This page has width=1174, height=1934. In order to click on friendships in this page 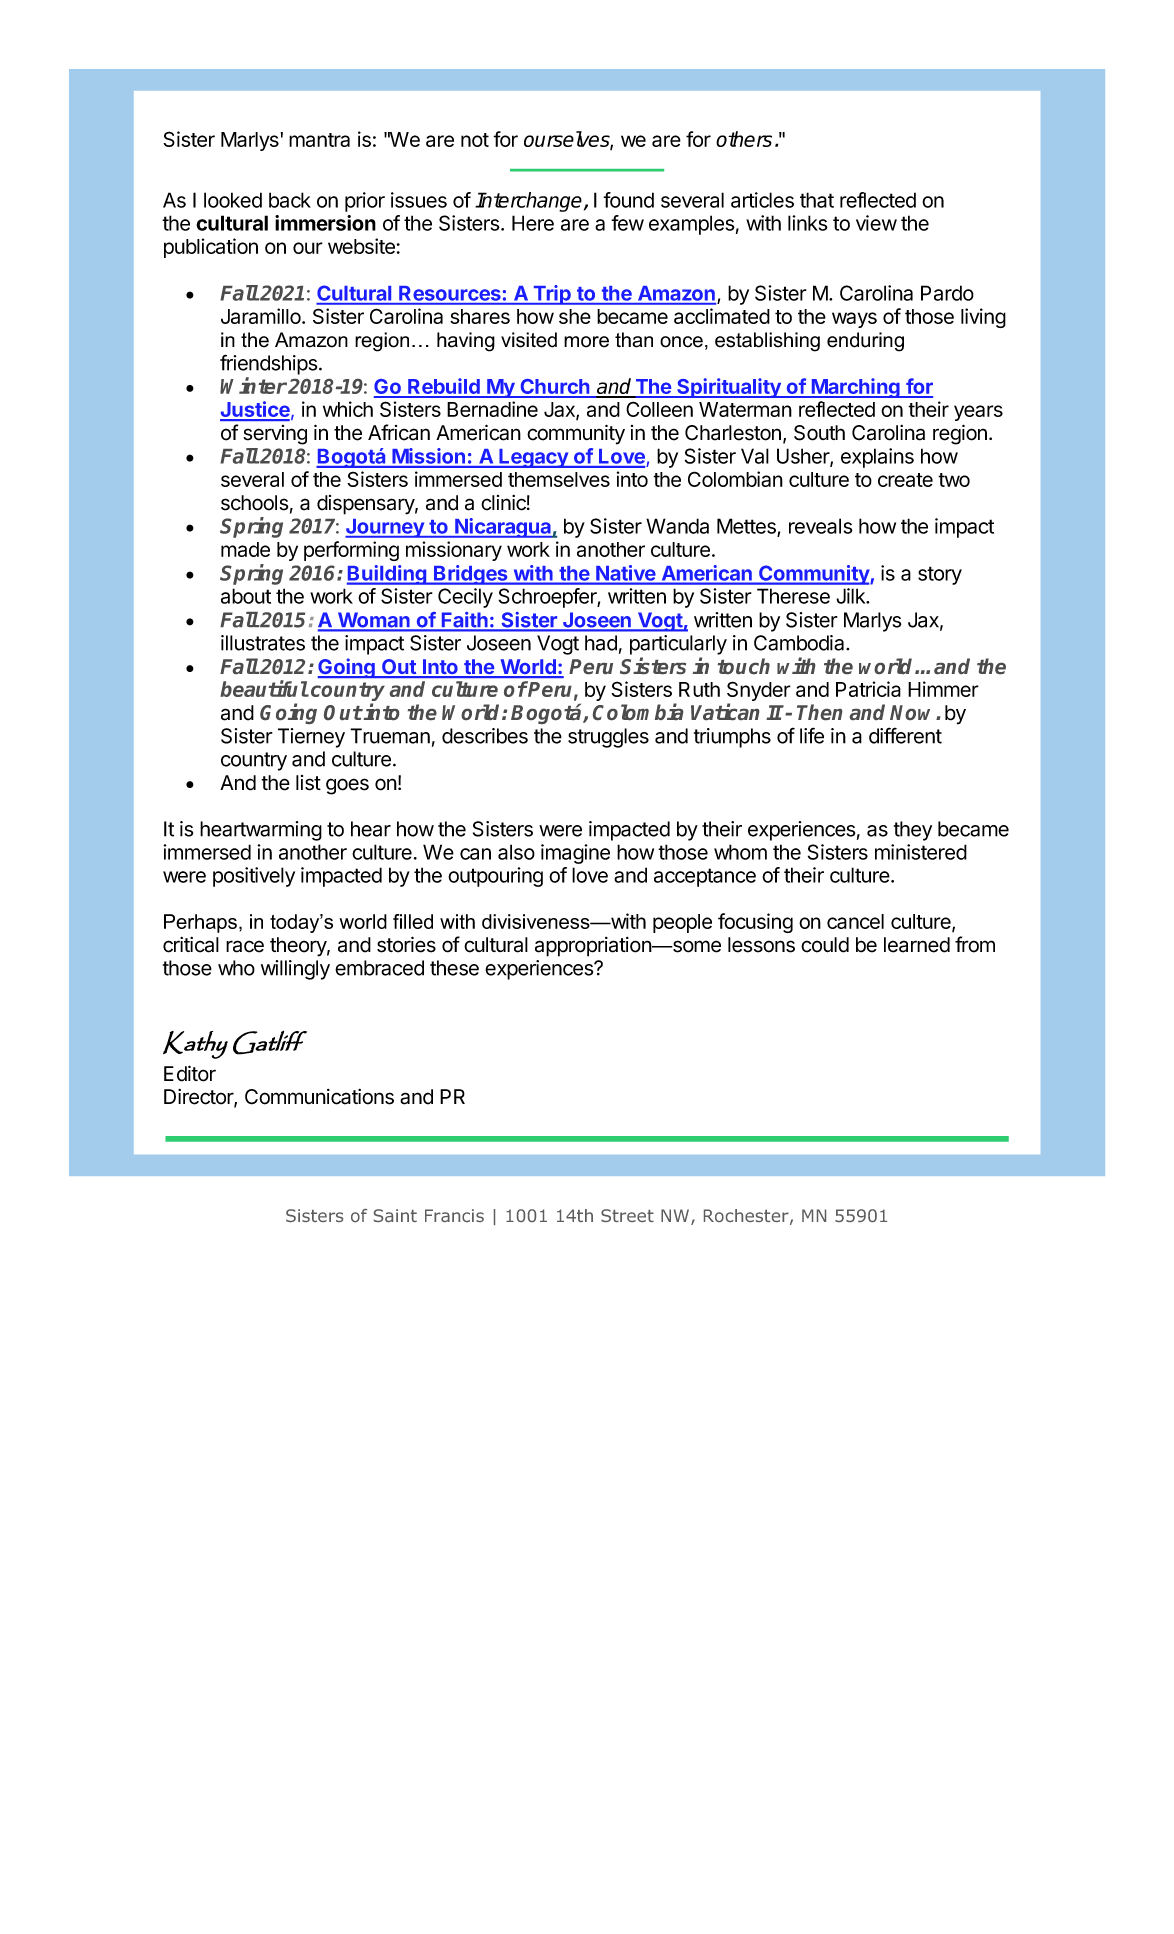, I will do `click(268, 364)`.
